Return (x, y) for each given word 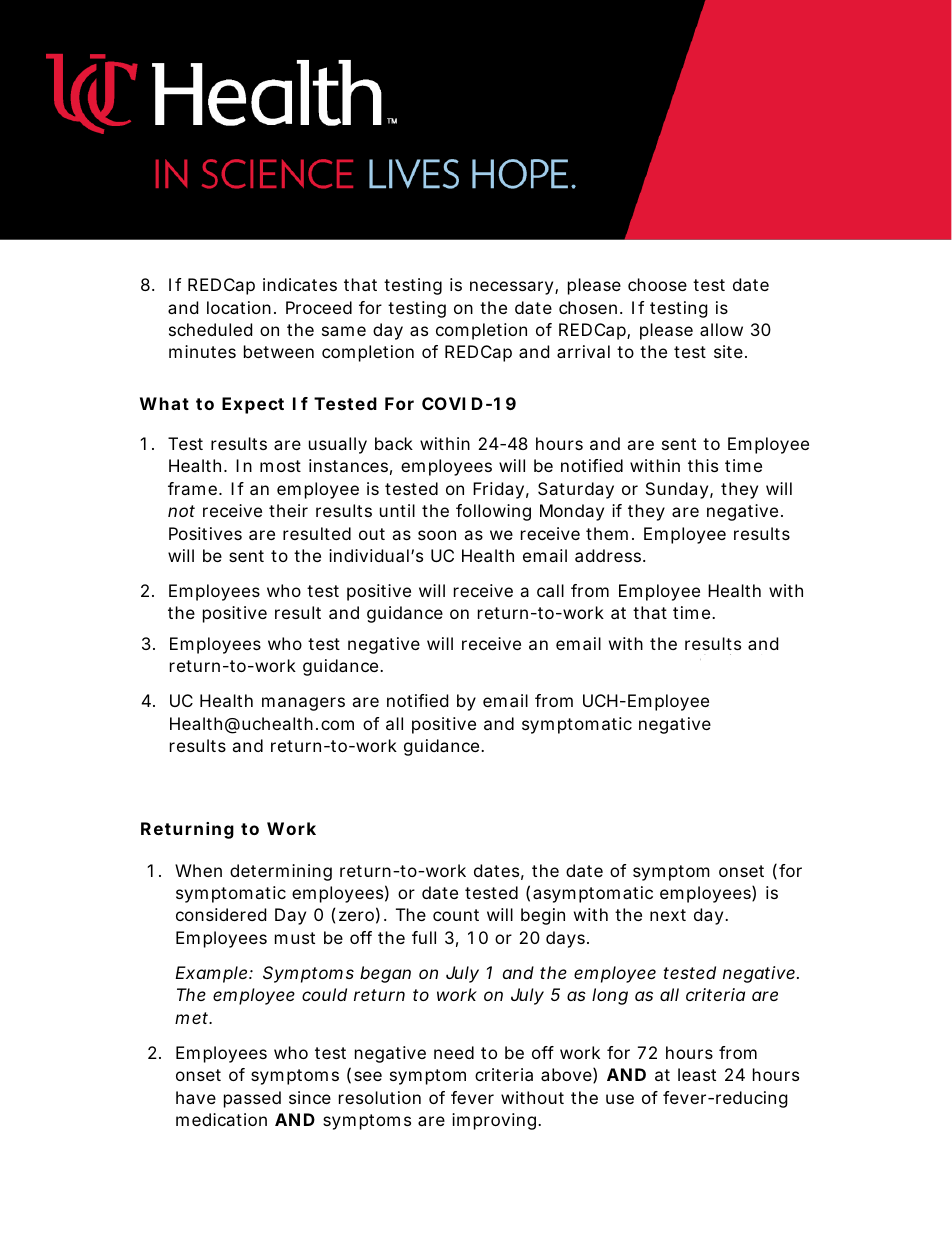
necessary (511, 288)
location (239, 307)
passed (252, 1099)
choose (657, 284)
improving (494, 1121)
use (620, 1099)
